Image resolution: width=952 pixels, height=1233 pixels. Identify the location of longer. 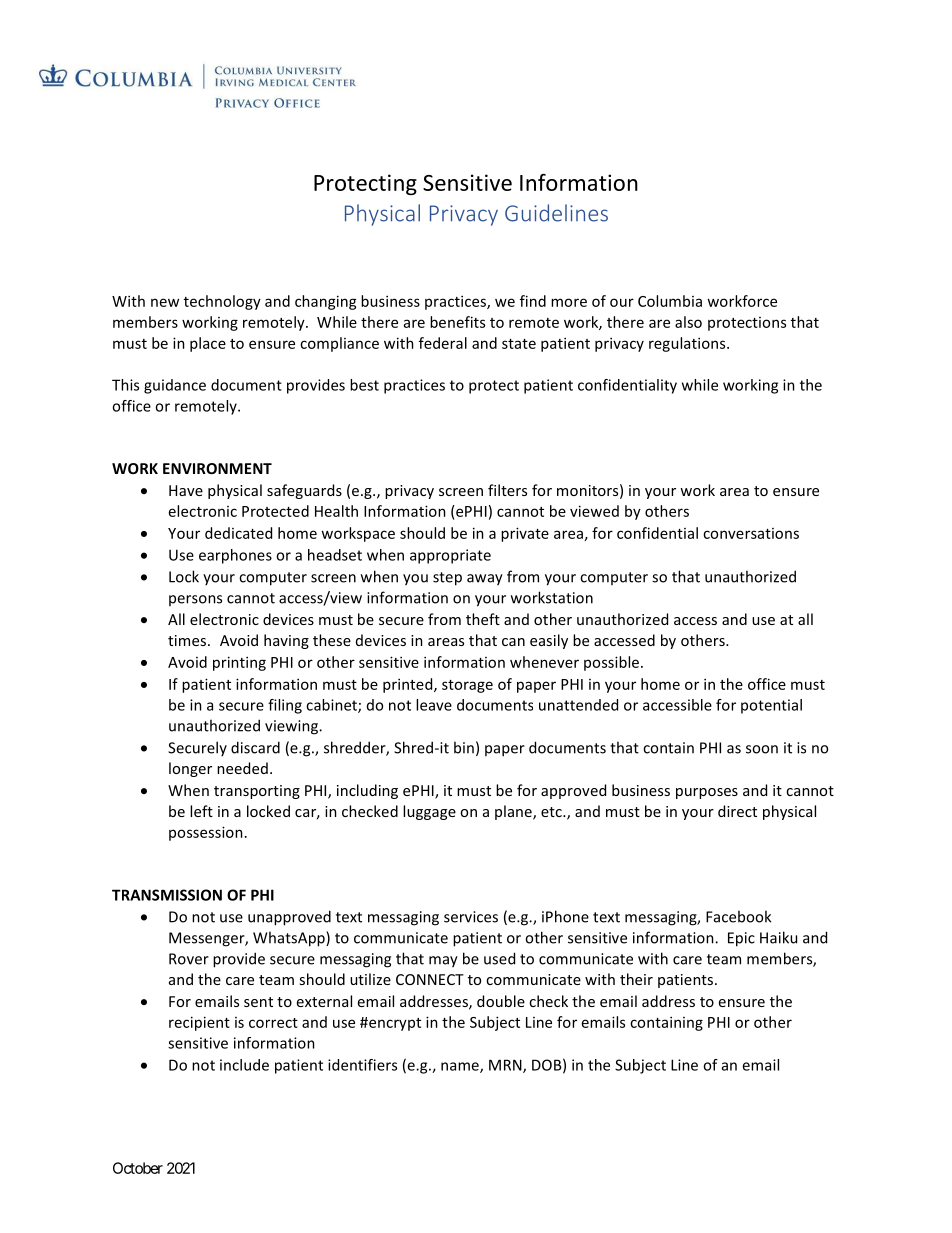
(190, 769).
